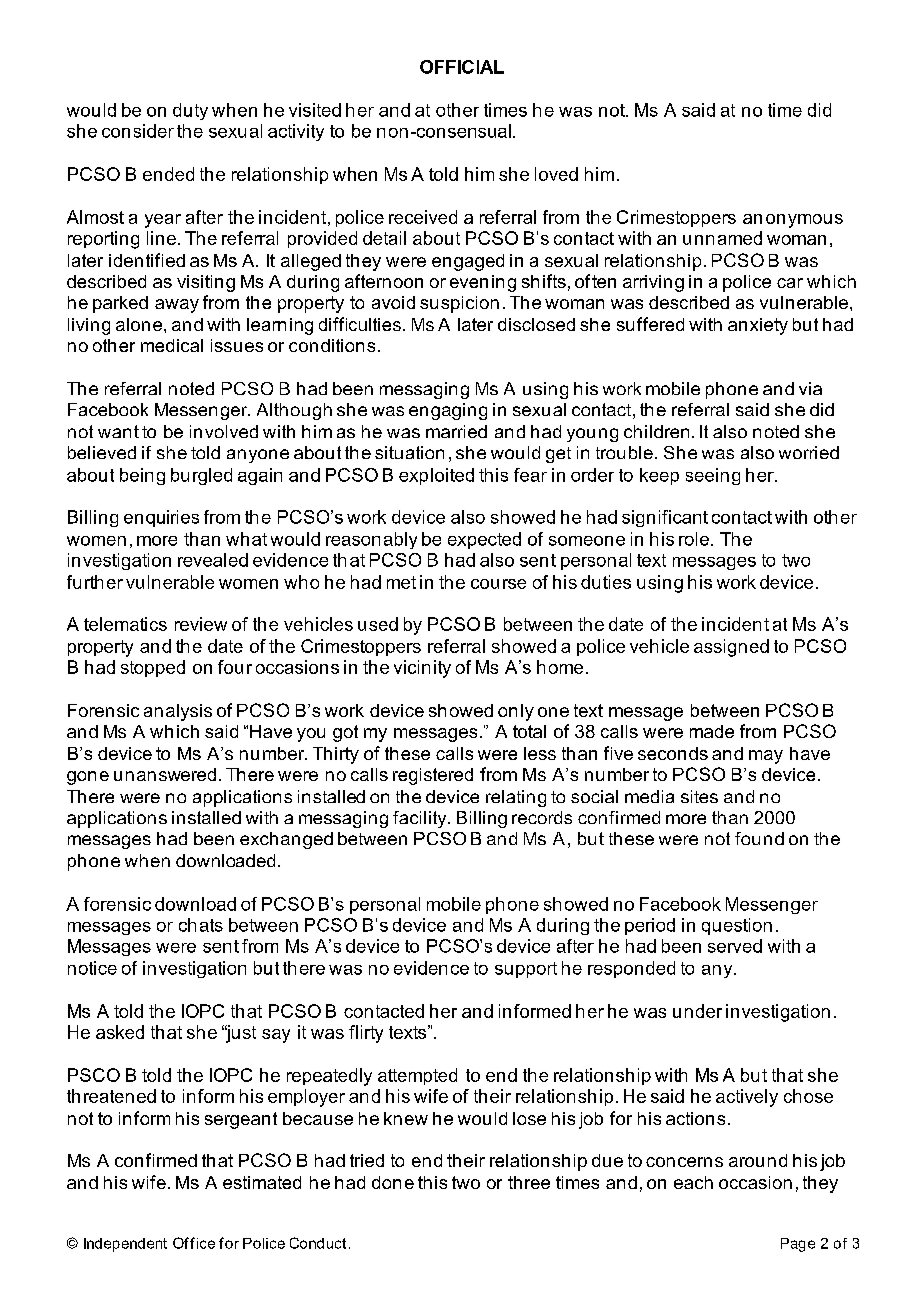 Image resolution: width=924 pixels, height=1308 pixels. Describe the element at coordinates (153, 668) in the image. I see `stopped` at that location.
